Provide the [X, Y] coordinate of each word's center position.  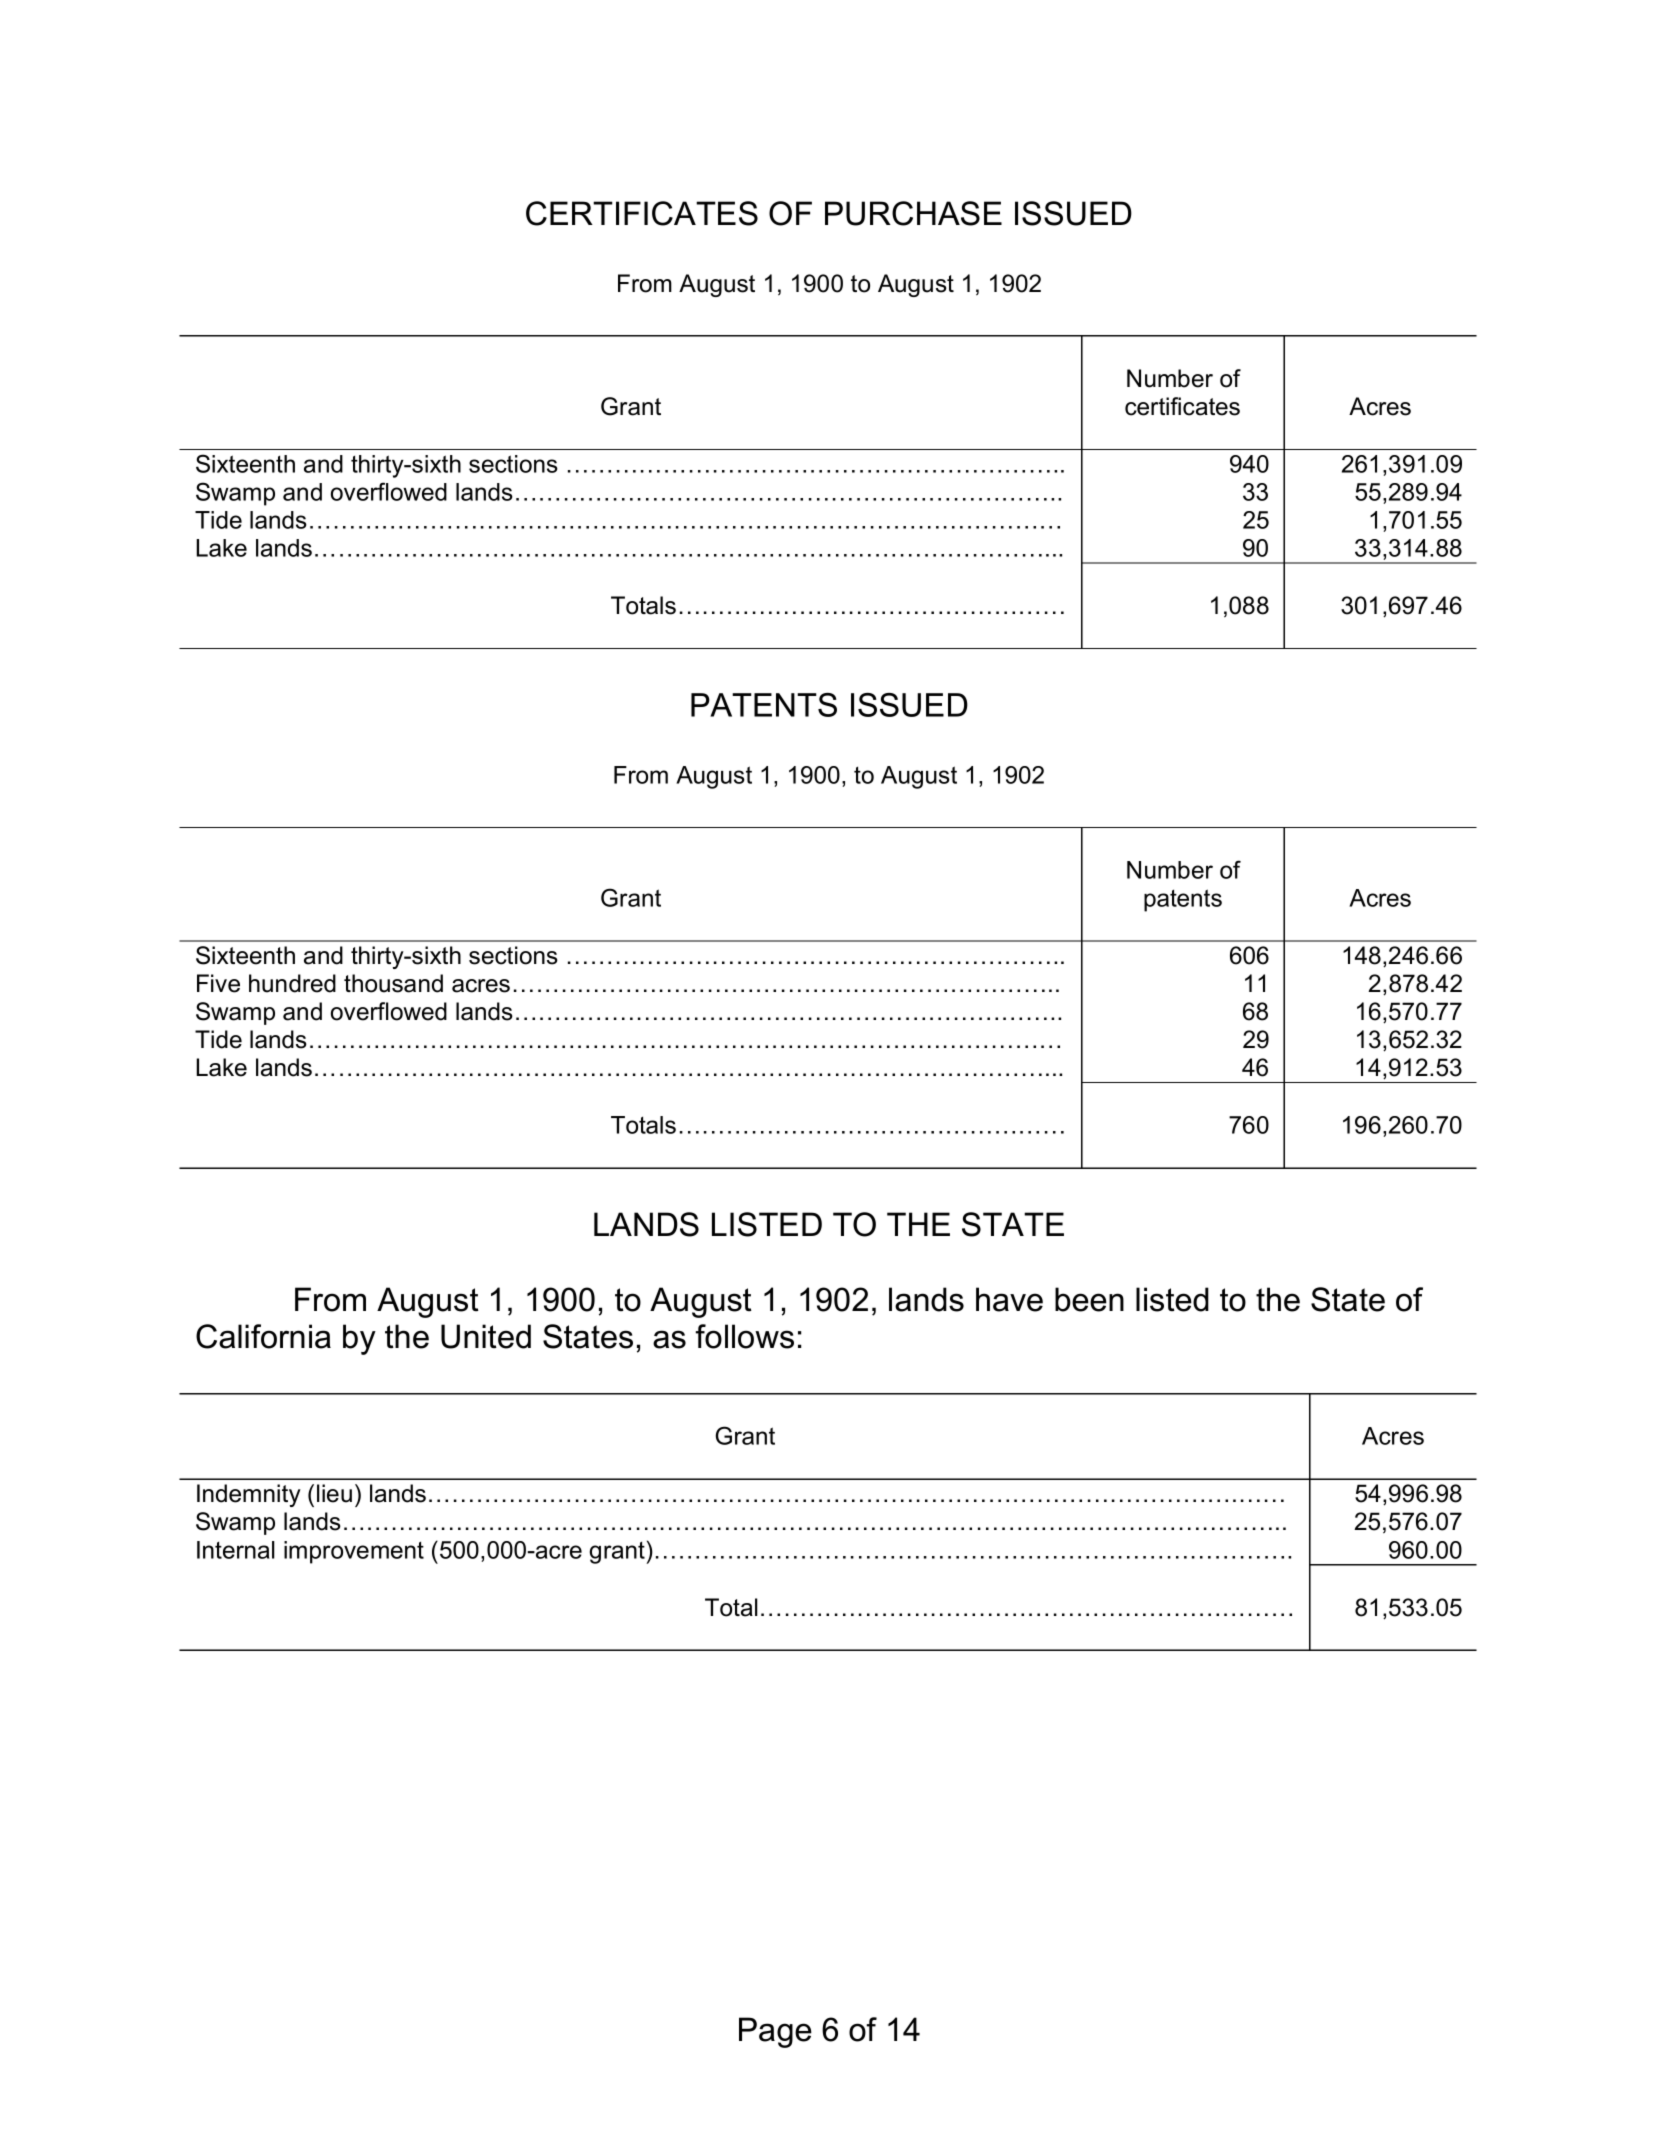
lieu [334, 1493]
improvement [354, 1552]
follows [744, 1336]
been [1089, 1299]
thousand [393, 983]
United [486, 1336]
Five [218, 983]
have [1009, 1299]
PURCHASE [913, 213]
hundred [292, 983]
